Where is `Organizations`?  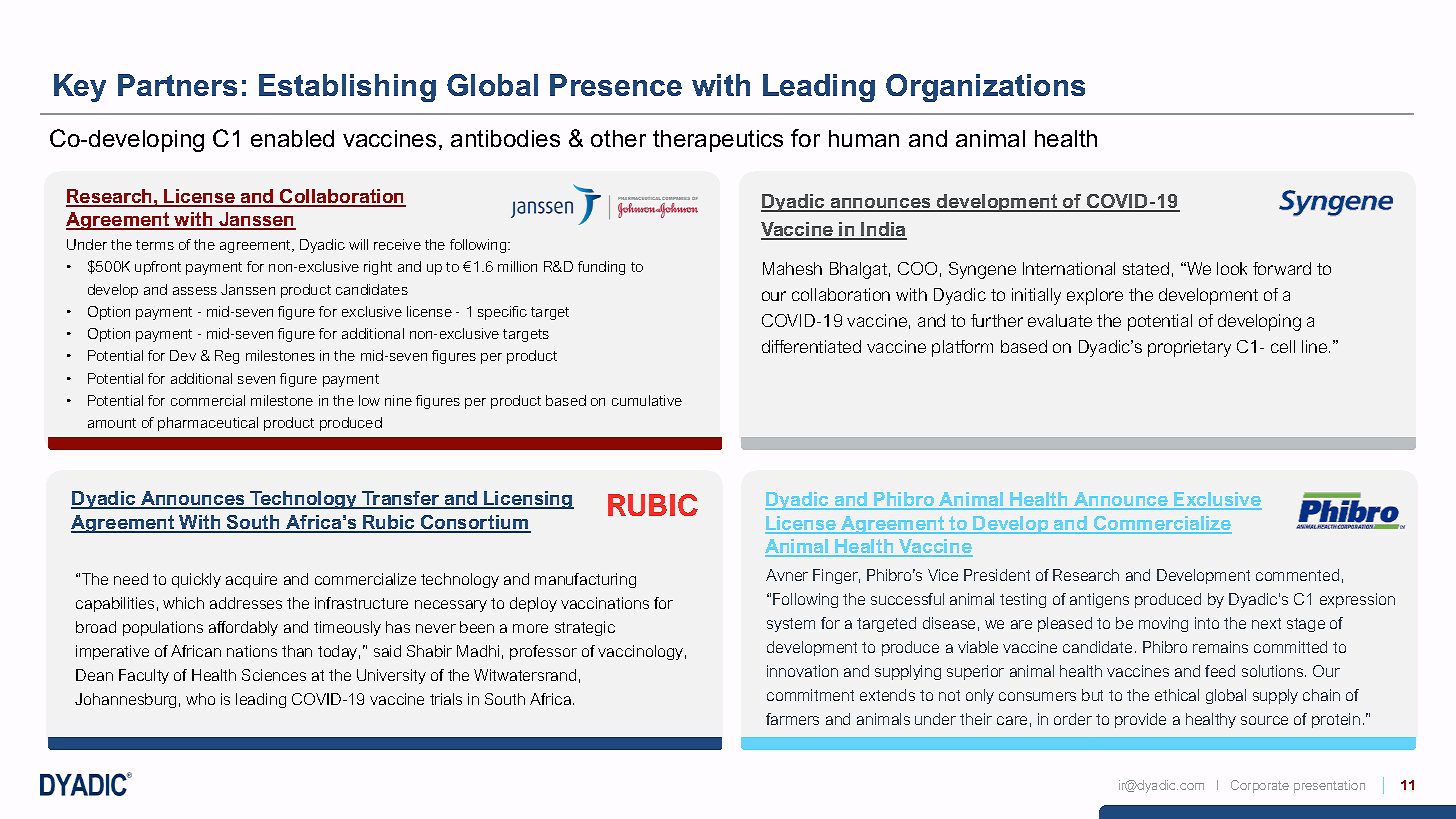 Organizations is located at coordinates (985, 88).
